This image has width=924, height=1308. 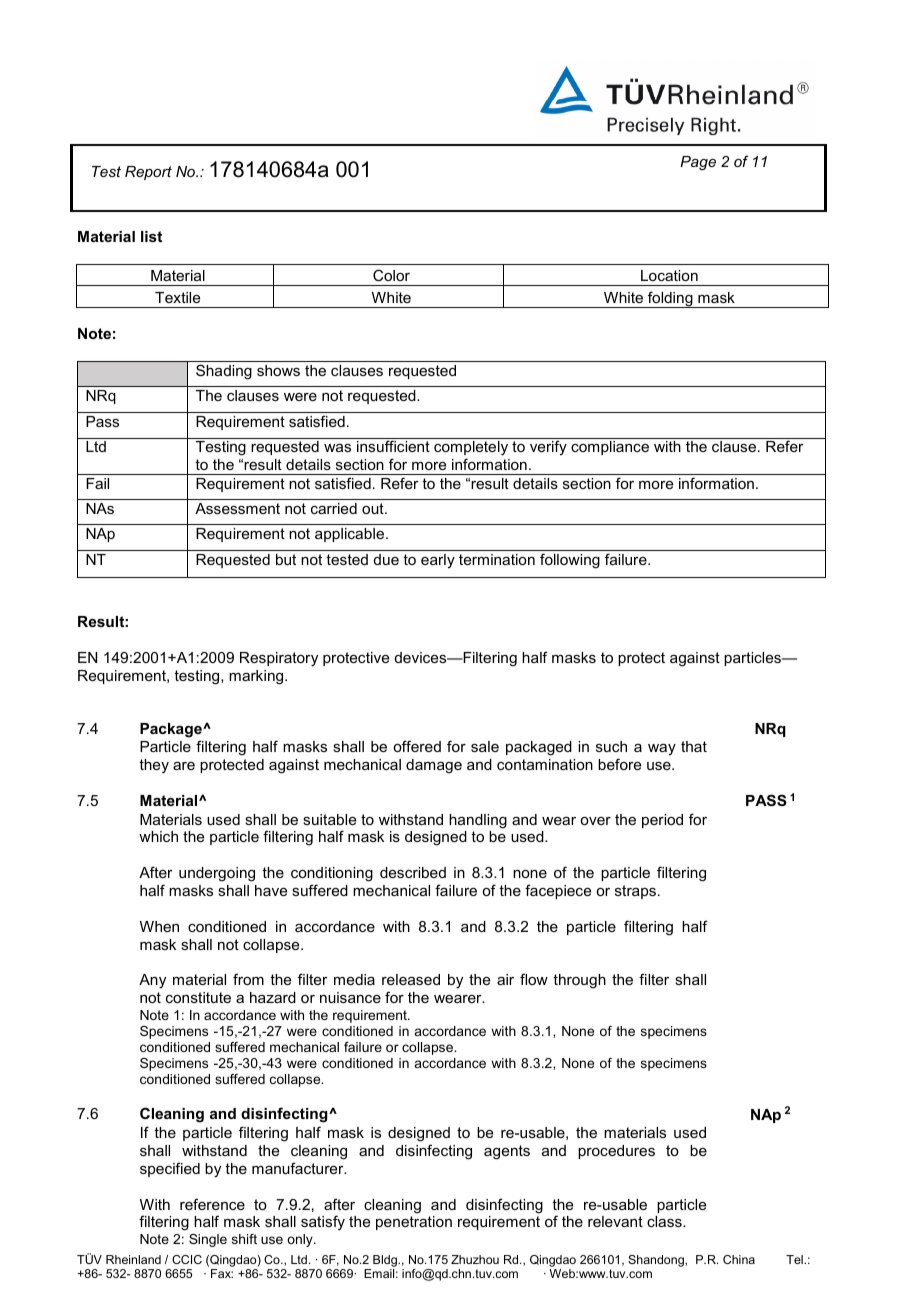 What do you see at coordinates (570, 561) in the image?
I see `following` at bounding box center [570, 561].
